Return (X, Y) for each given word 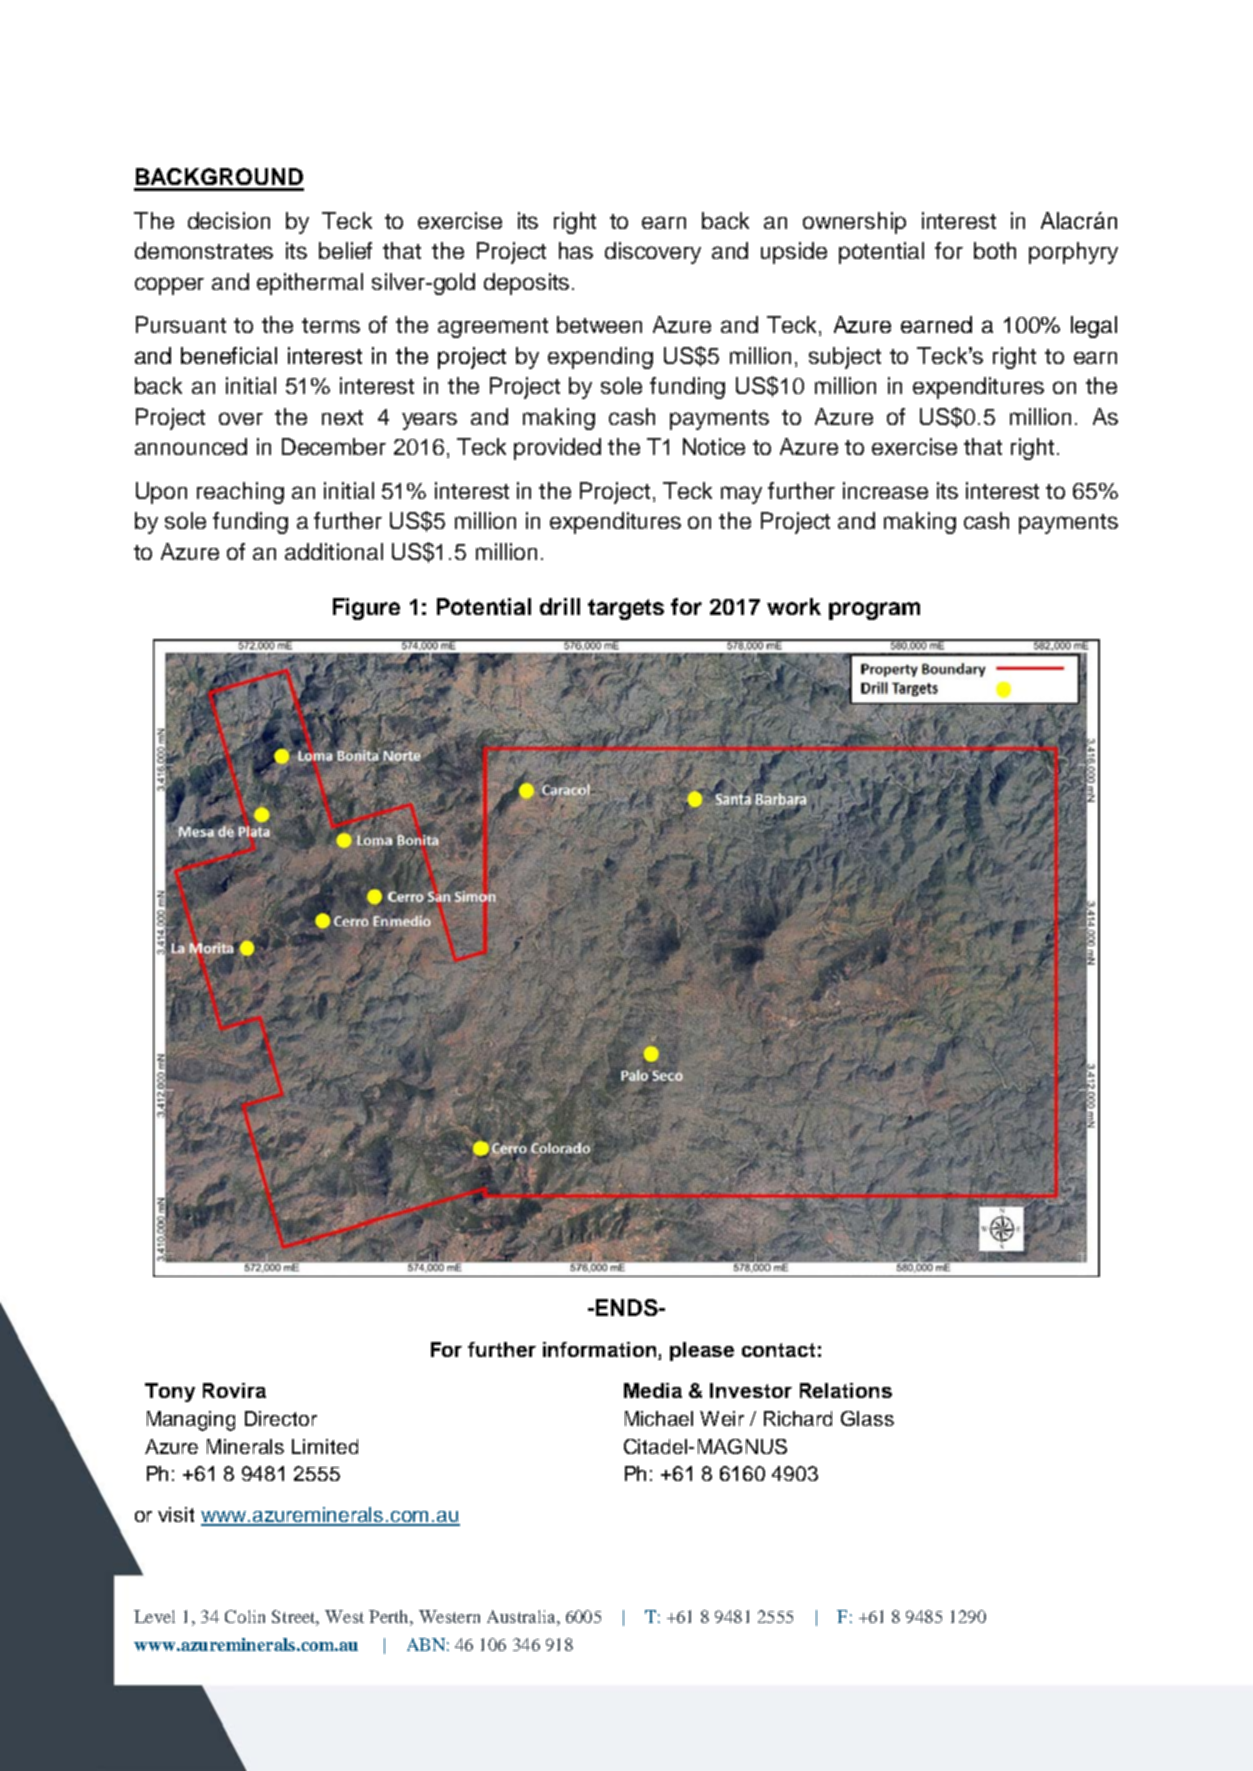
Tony (170, 1392)
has (576, 250)
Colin (245, 1616)
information (601, 1351)
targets (626, 609)
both (995, 250)
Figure (366, 609)
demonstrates (204, 250)
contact (778, 1350)
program (874, 611)
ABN (426, 1644)
